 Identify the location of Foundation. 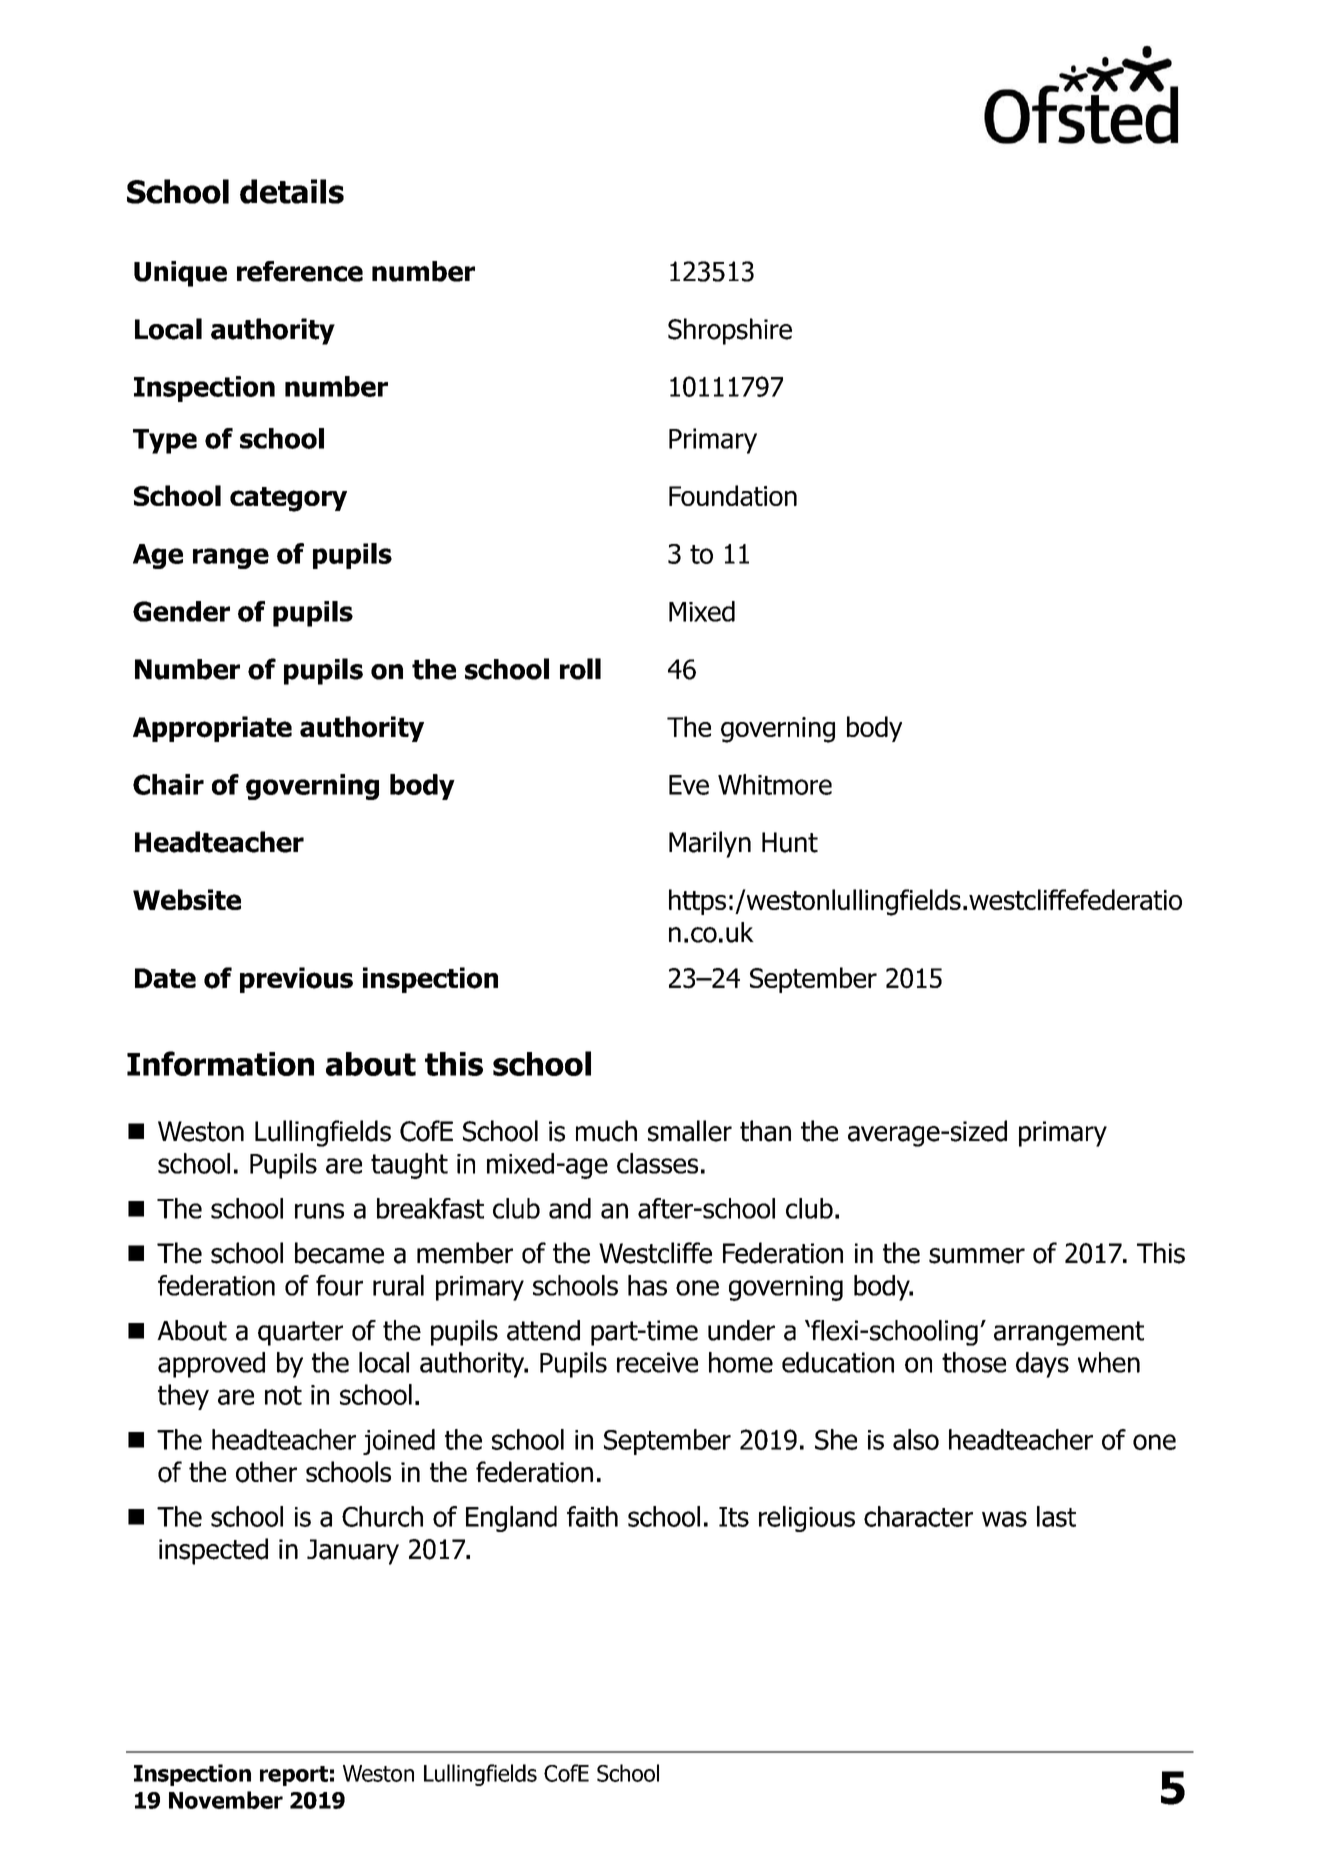
(733, 495).
